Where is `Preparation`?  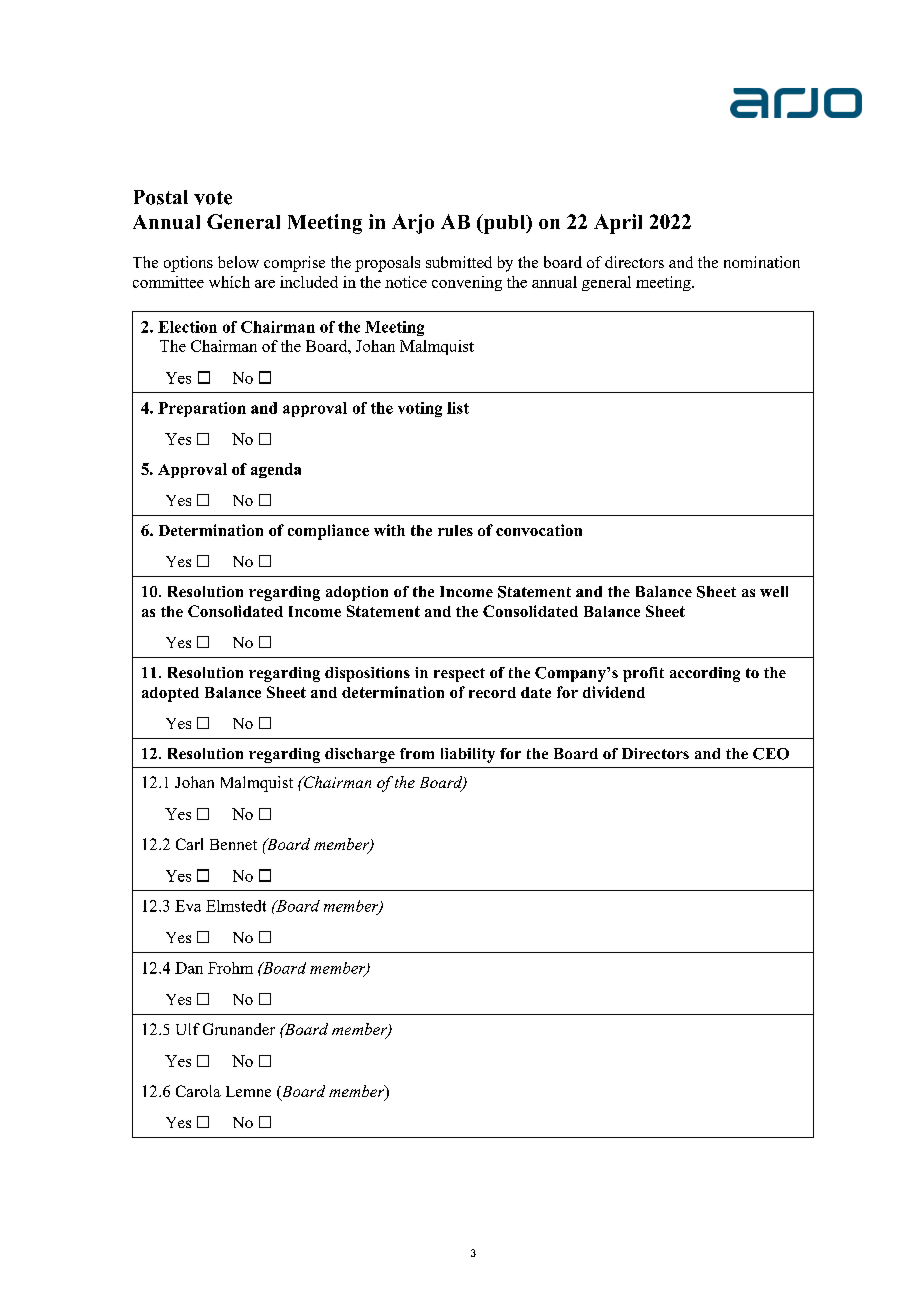 Preparation is located at coordinates (202, 409).
